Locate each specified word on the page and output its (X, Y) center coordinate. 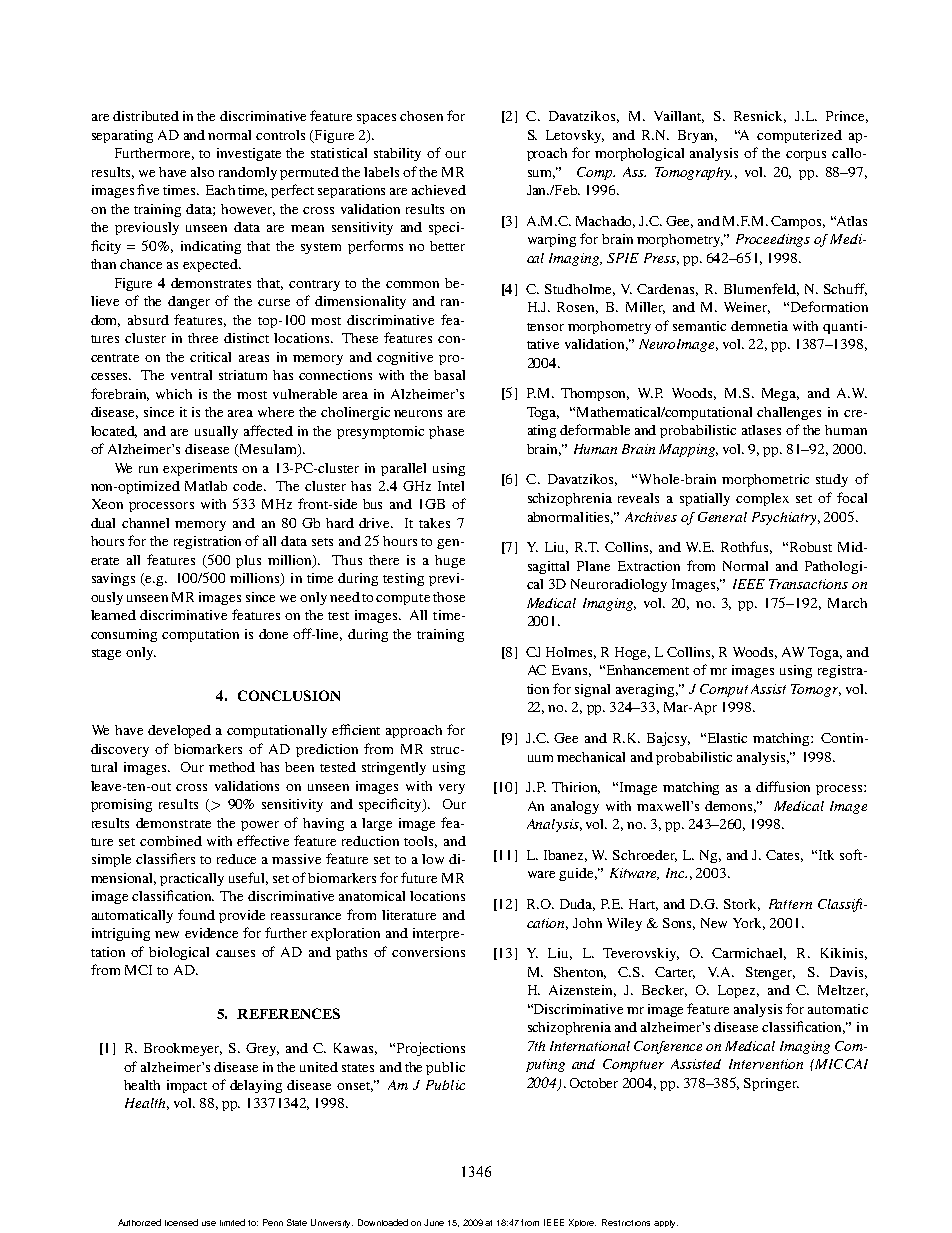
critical (210, 357)
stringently (394, 768)
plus (248, 561)
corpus (806, 156)
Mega (780, 394)
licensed (181, 1222)
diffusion (783, 786)
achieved (439, 190)
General (722, 517)
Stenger (770, 973)
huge (450, 561)
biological (179, 953)
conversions (428, 952)
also (202, 172)
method (232, 767)
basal (449, 375)
